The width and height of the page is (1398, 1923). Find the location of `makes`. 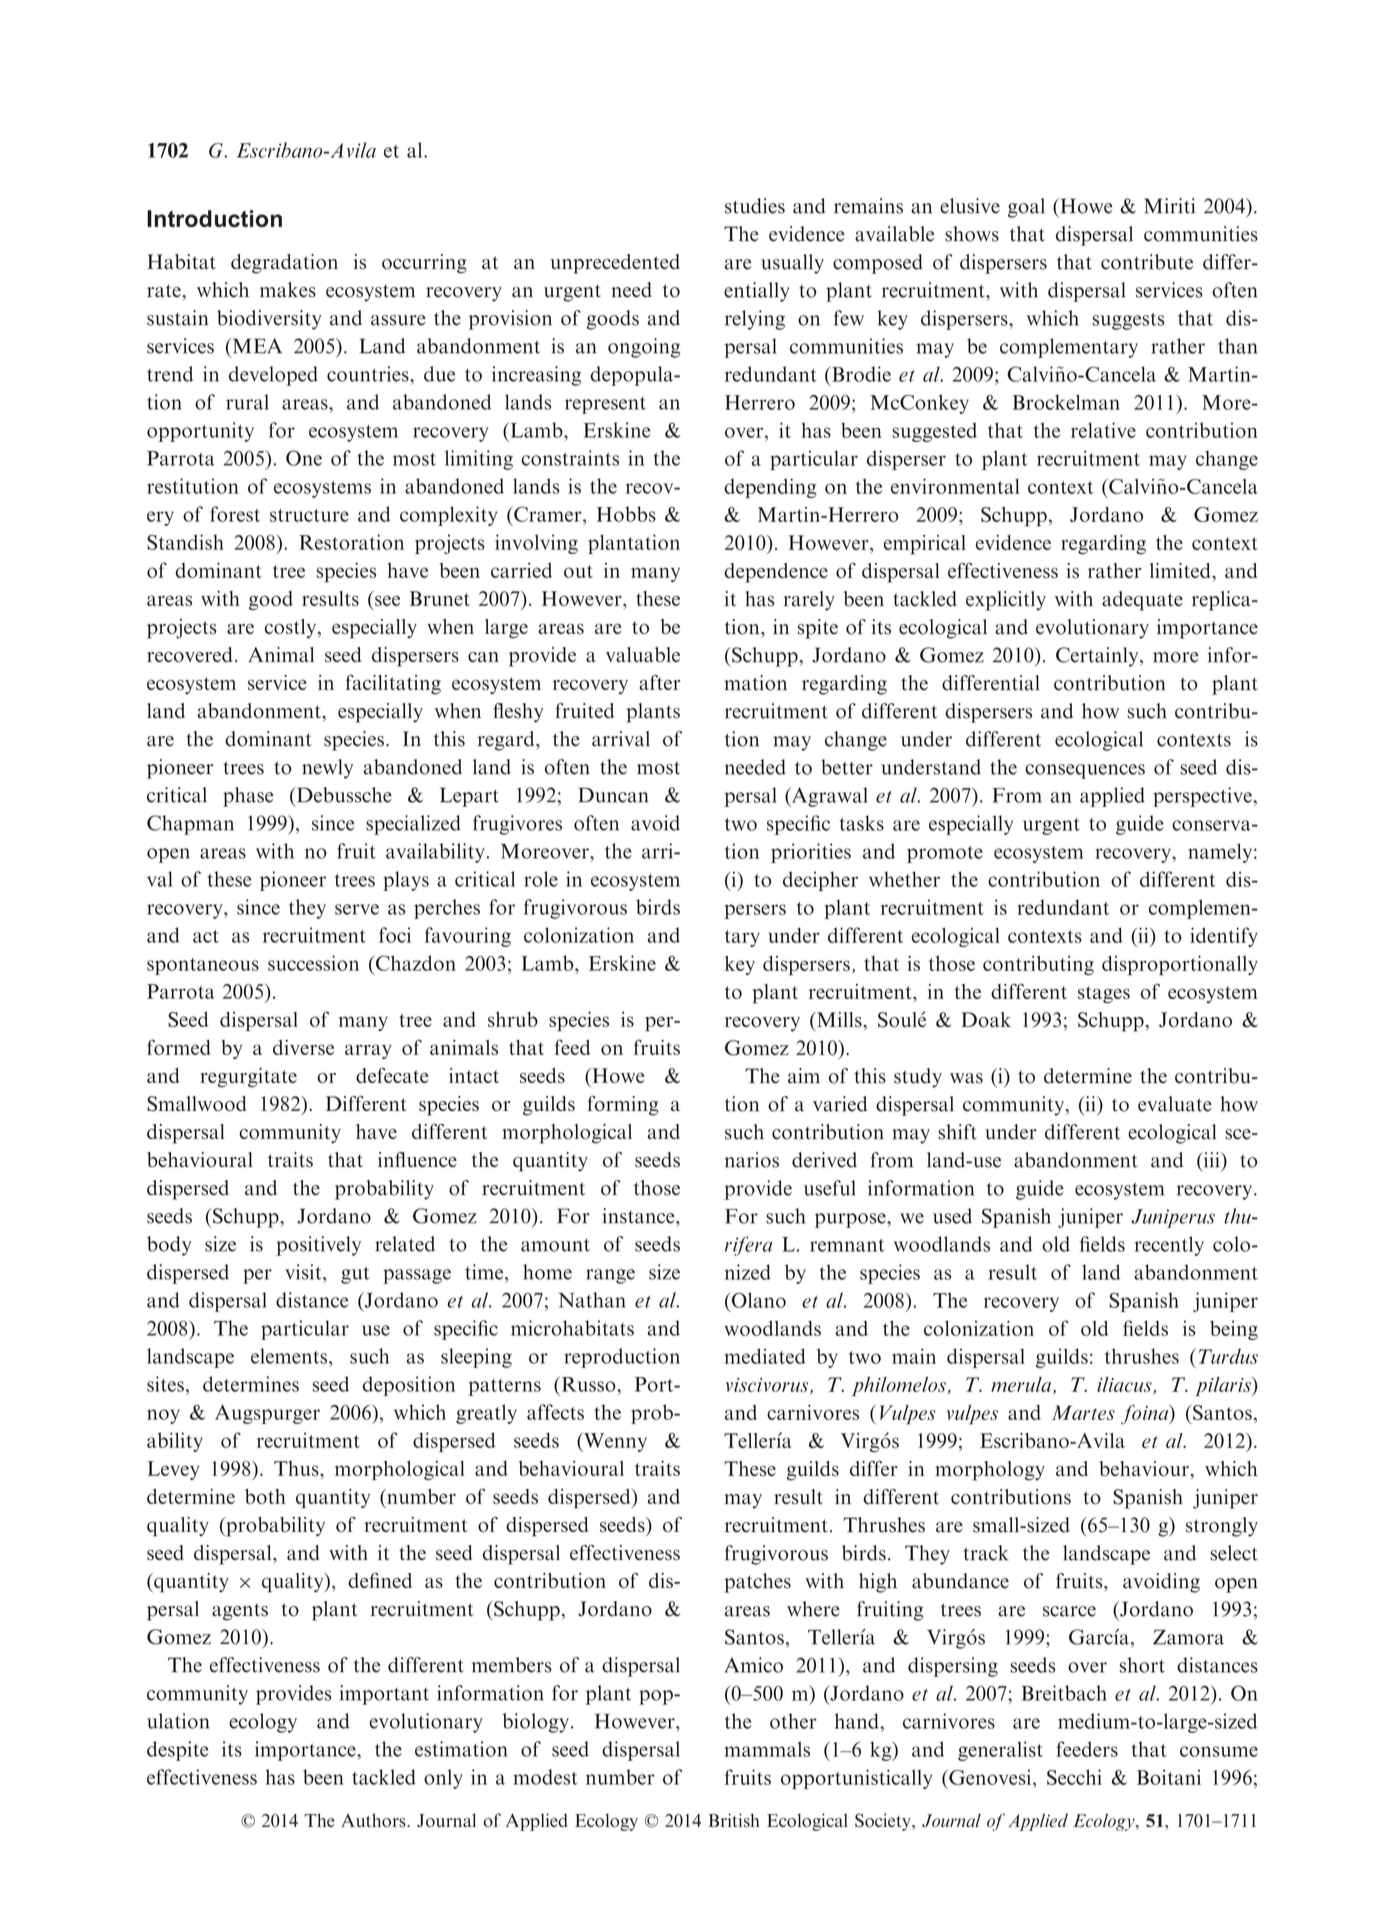

makes is located at coordinates (288, 290).
